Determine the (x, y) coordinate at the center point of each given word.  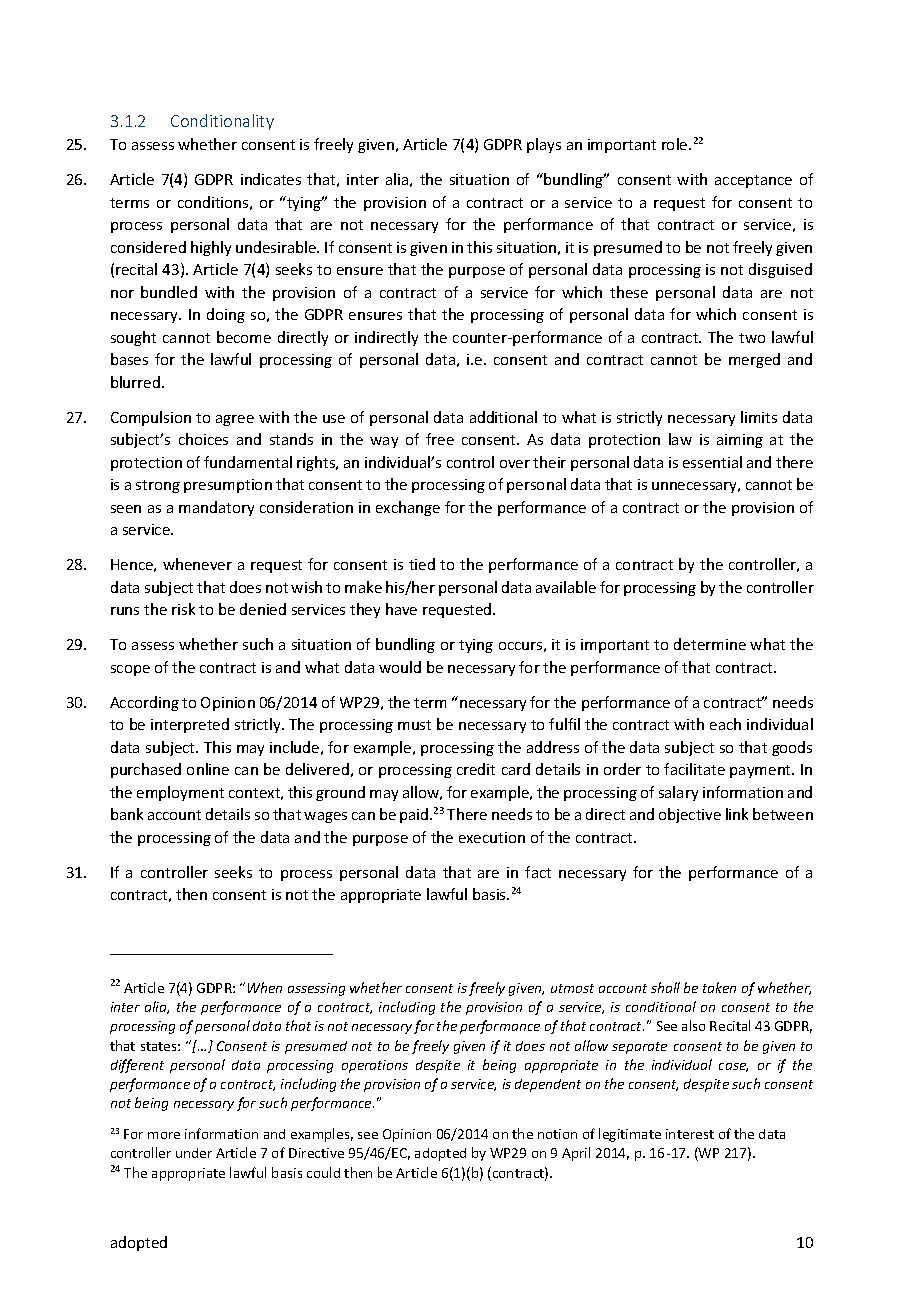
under (194, 1153)
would (400, 667)
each (725, 724)
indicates (271, 179)
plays (544, 145)
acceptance (753, 181)
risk (183, 609)
